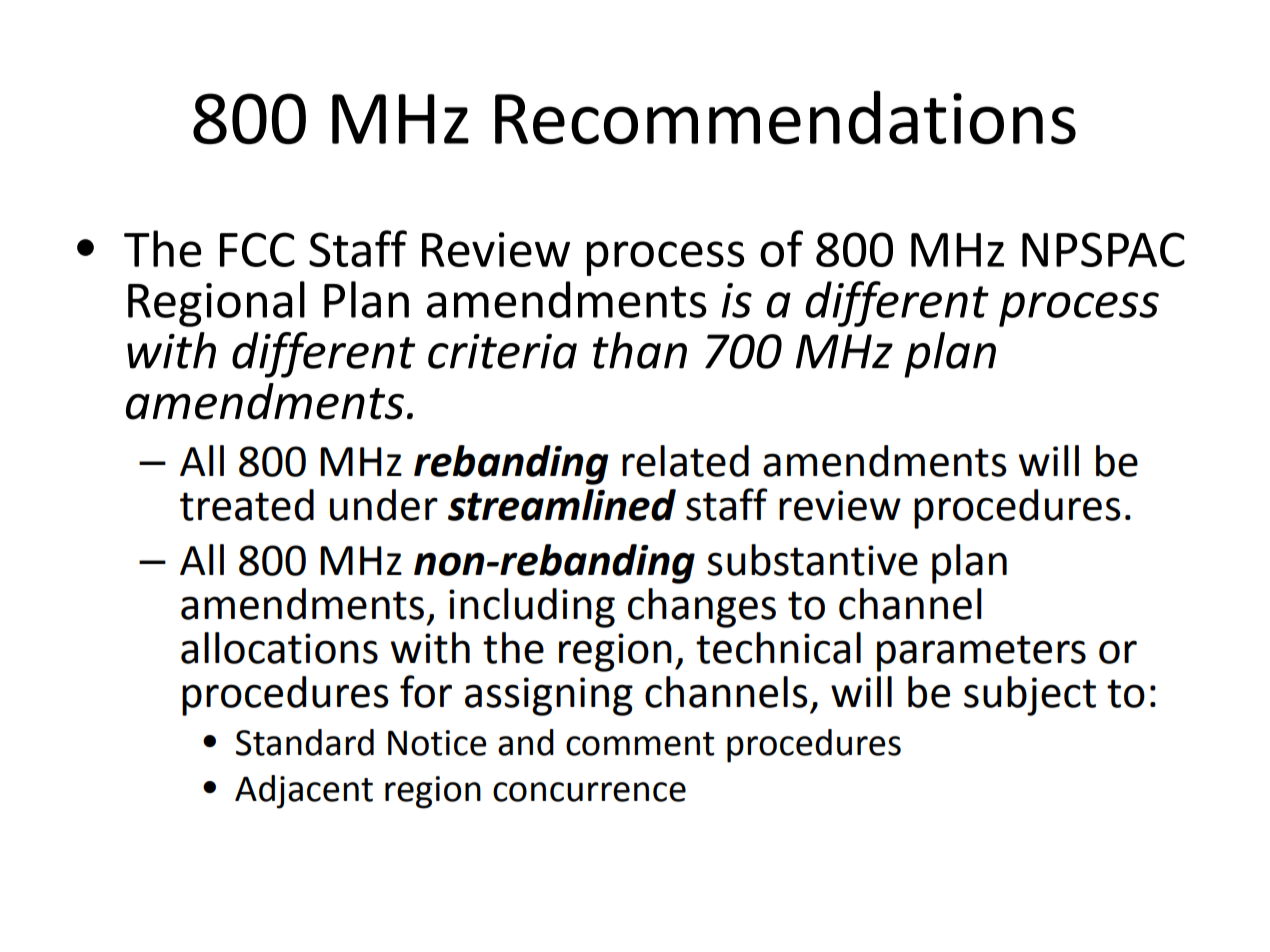 This page has height=952, width=1270. What do you see at coordinates (640, 744) in the page?
I see `comment` at bounding box center [640, 744].
